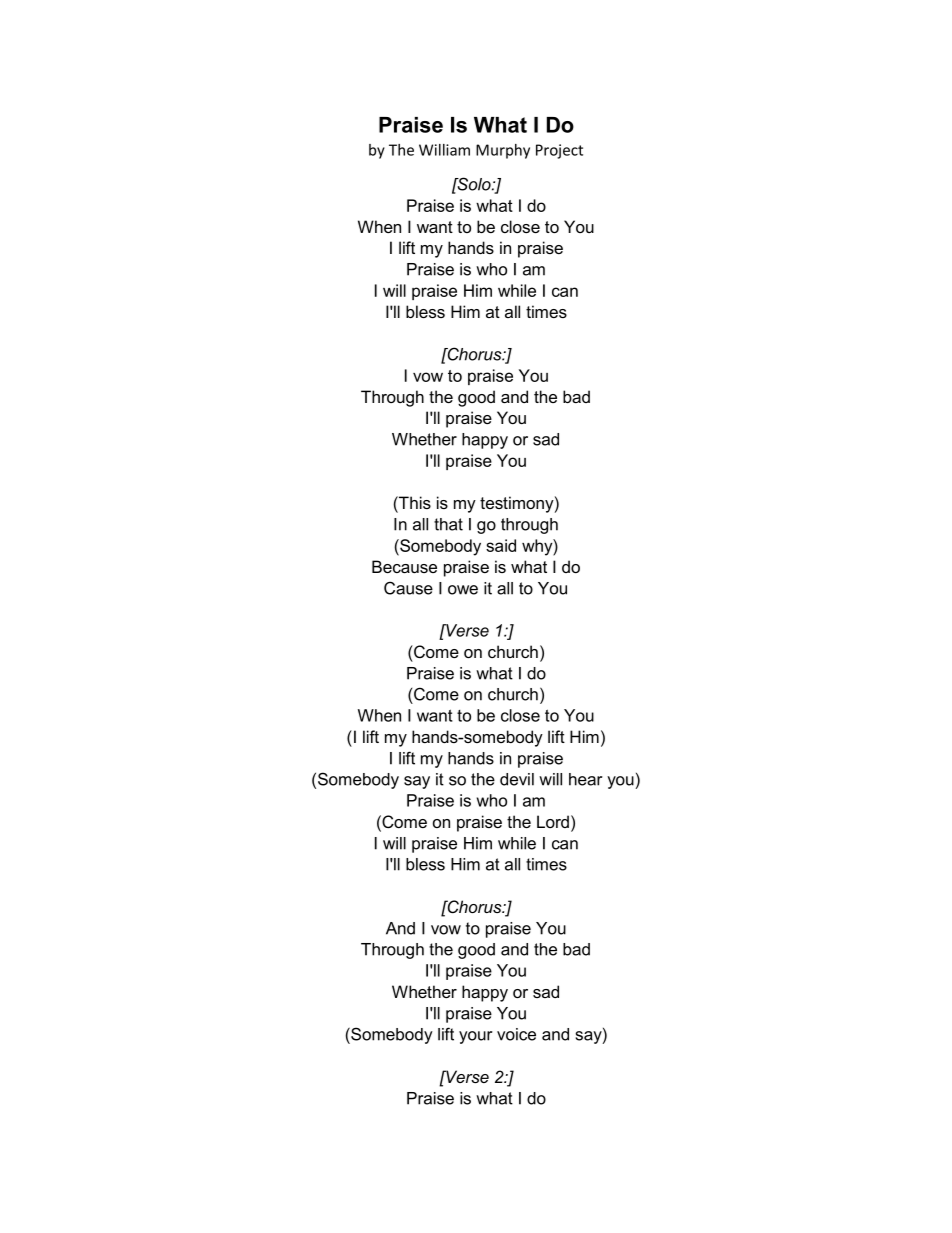 This image has width=952, height=1233. What do you see at coordinates (463, 590) in the image?
I see `owe` at bounding box center [463, 590].
